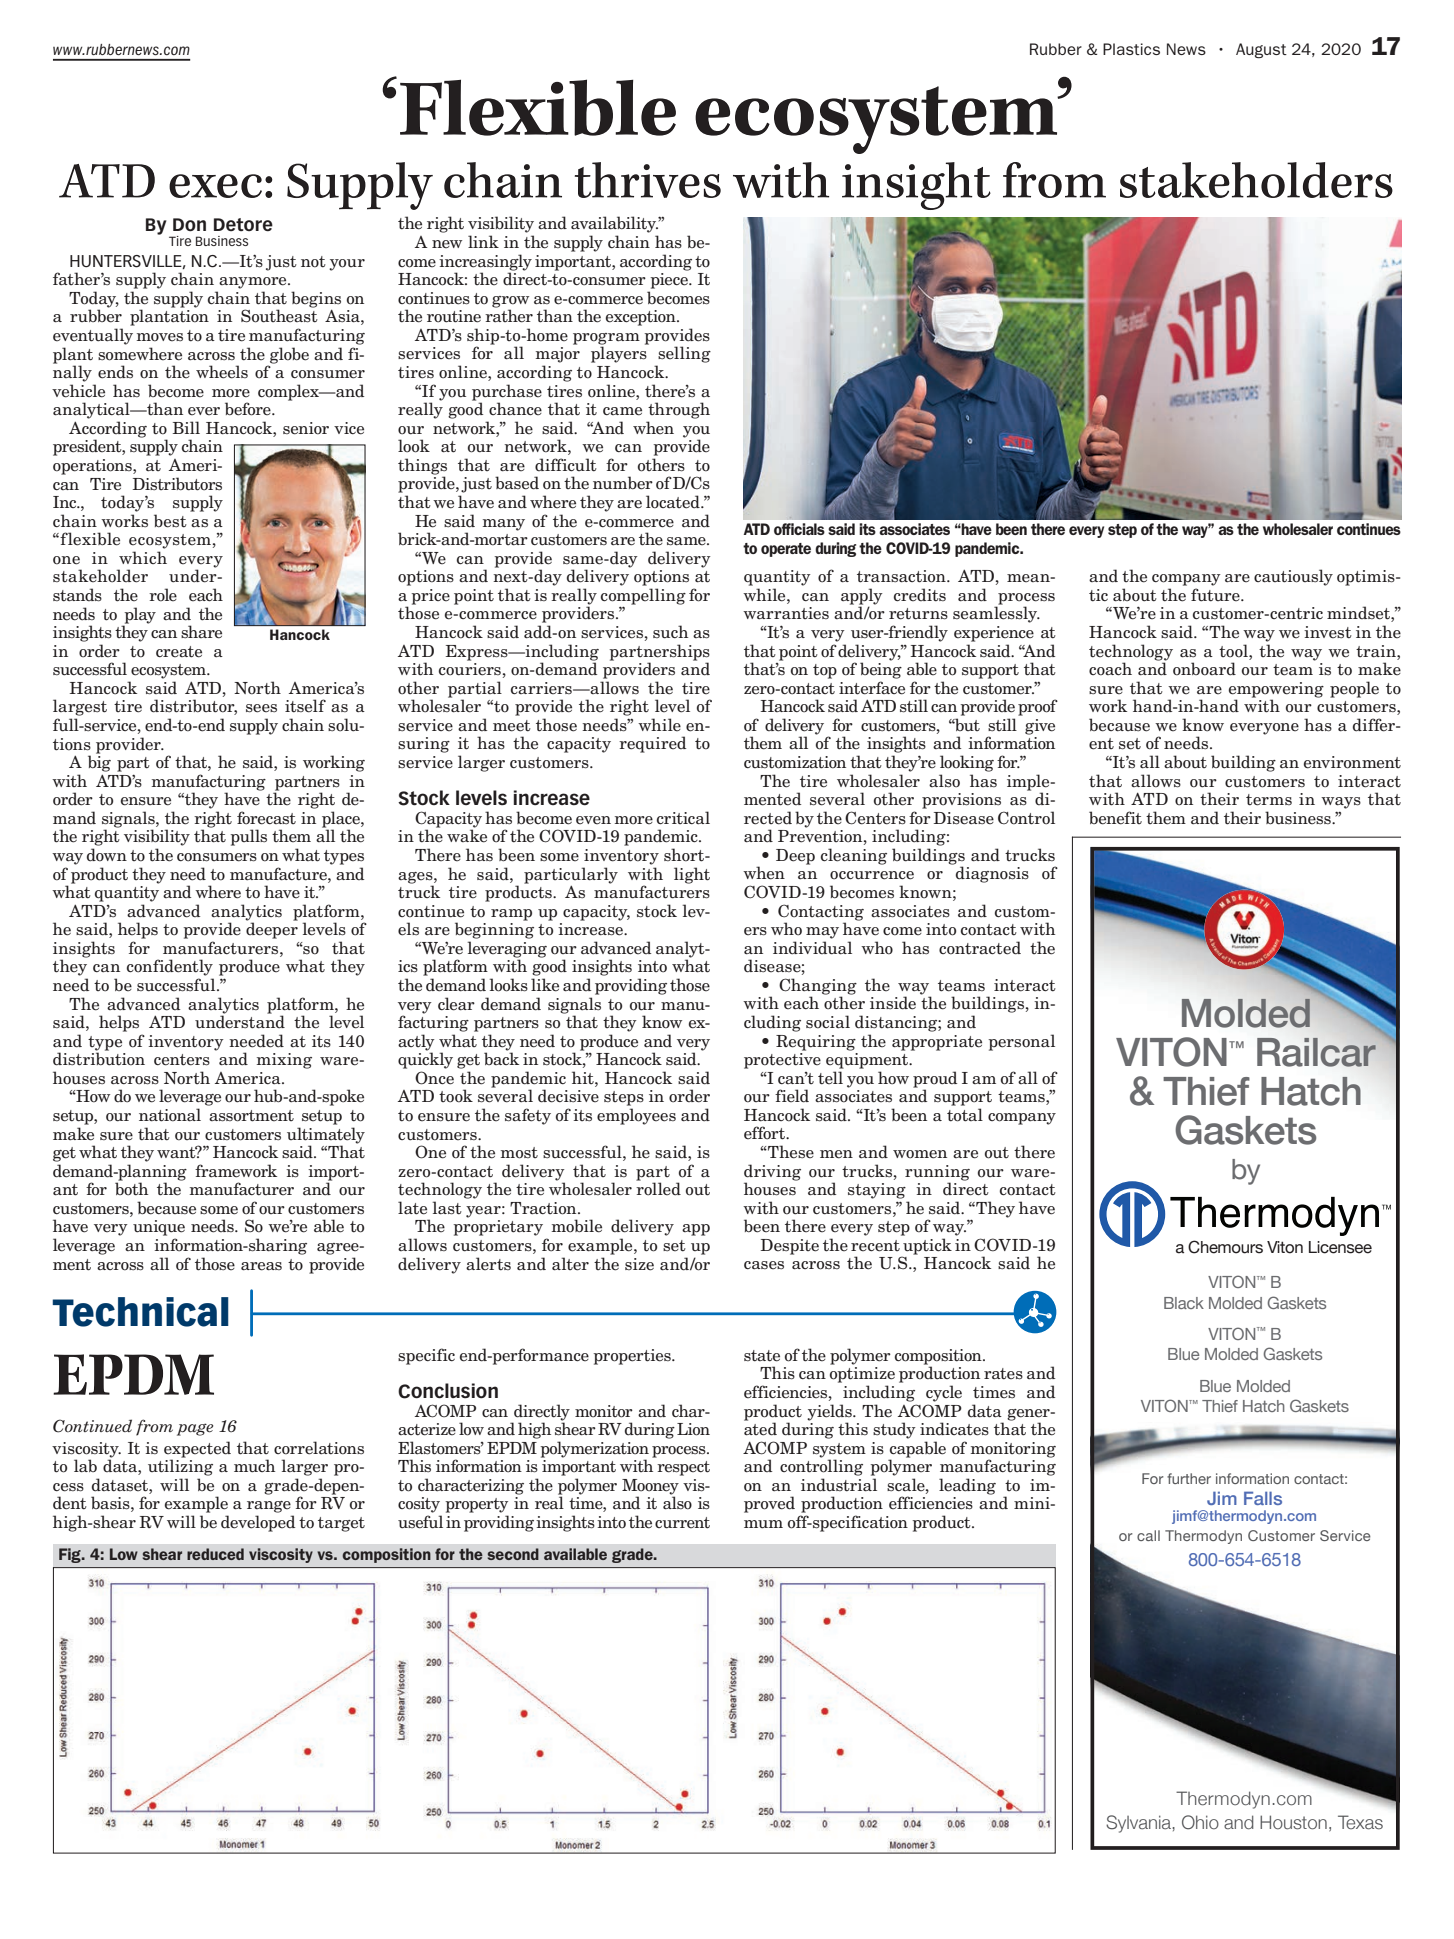 This image has width=1454, height=1939. I want to click on expected, so click(197, 1450).
